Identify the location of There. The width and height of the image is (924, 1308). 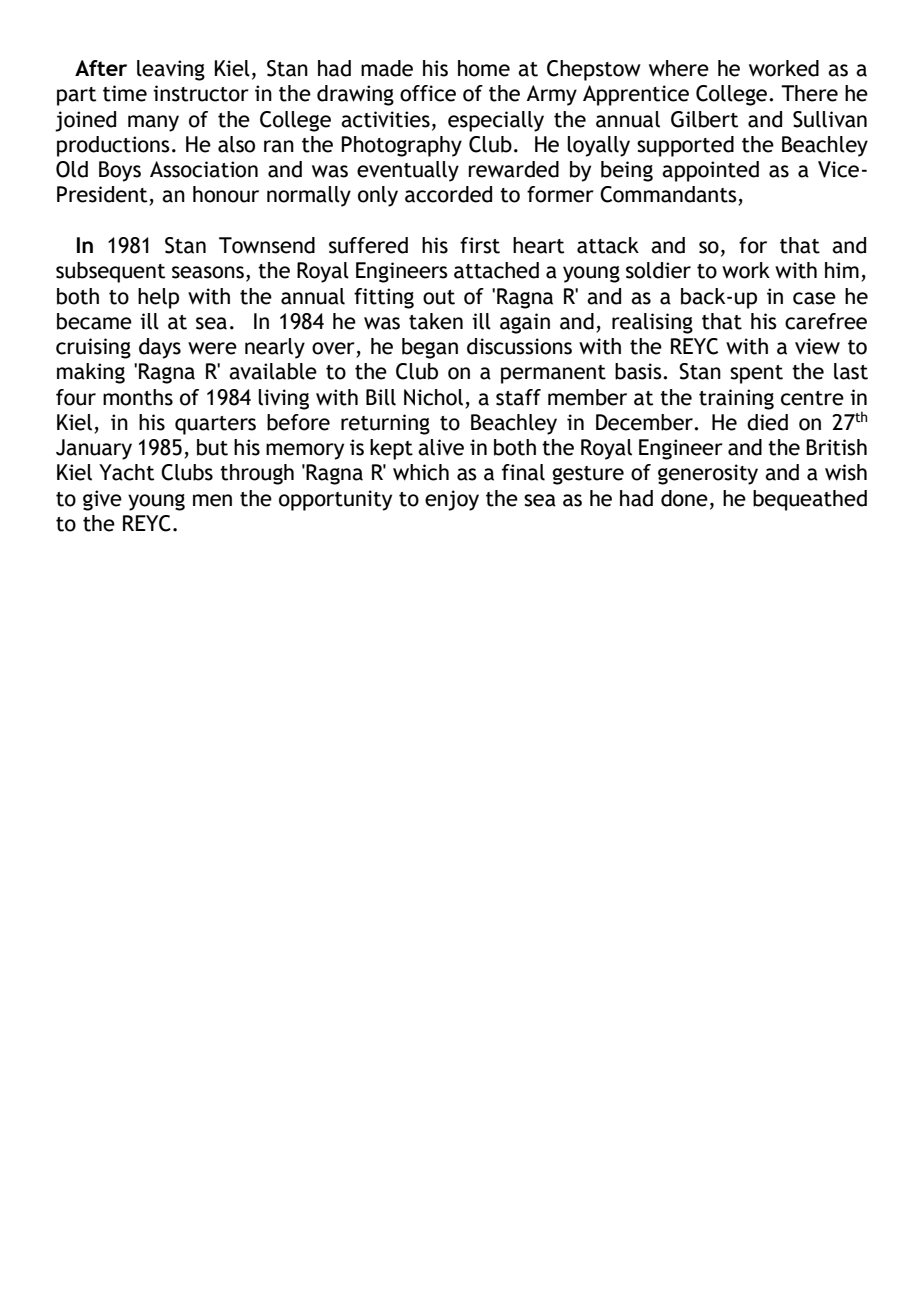
(809, 93).
